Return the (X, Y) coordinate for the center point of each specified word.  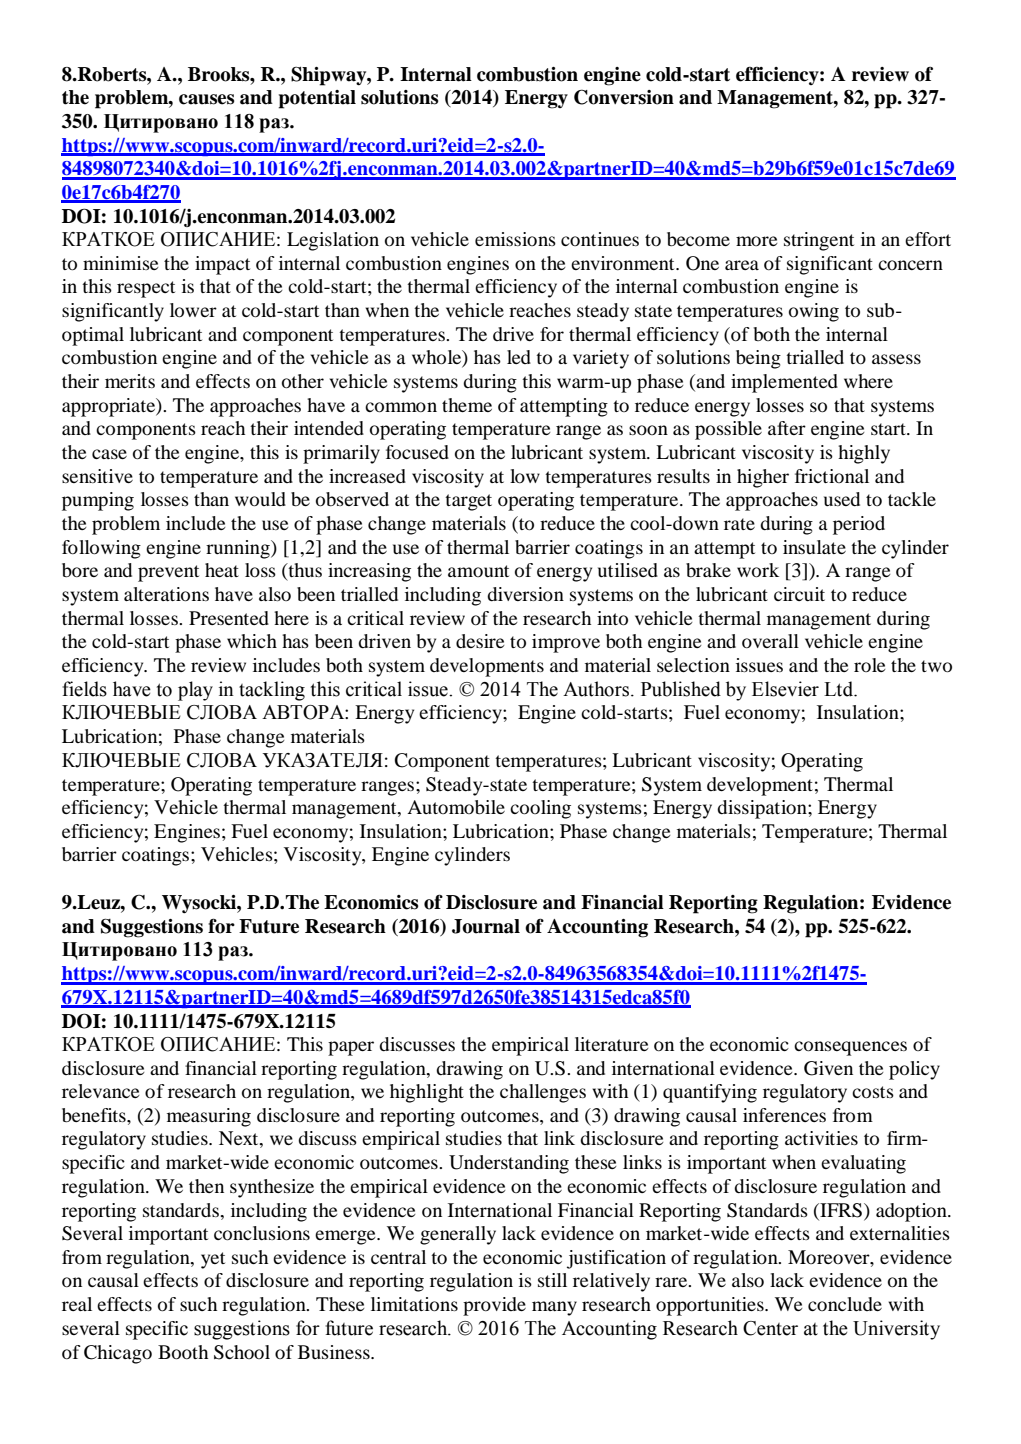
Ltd (840, 689)
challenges (543, 1093)
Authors (597, 689)
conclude (845, 1304)
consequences (850, 1048)
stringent (819, 241)
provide (494, 1306)
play (195, 691)
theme (467, 405)
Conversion (624, 97)
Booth (183, 1352)
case (109, 454)
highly (864, 454)
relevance (101, 1091)
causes (206, 99)
